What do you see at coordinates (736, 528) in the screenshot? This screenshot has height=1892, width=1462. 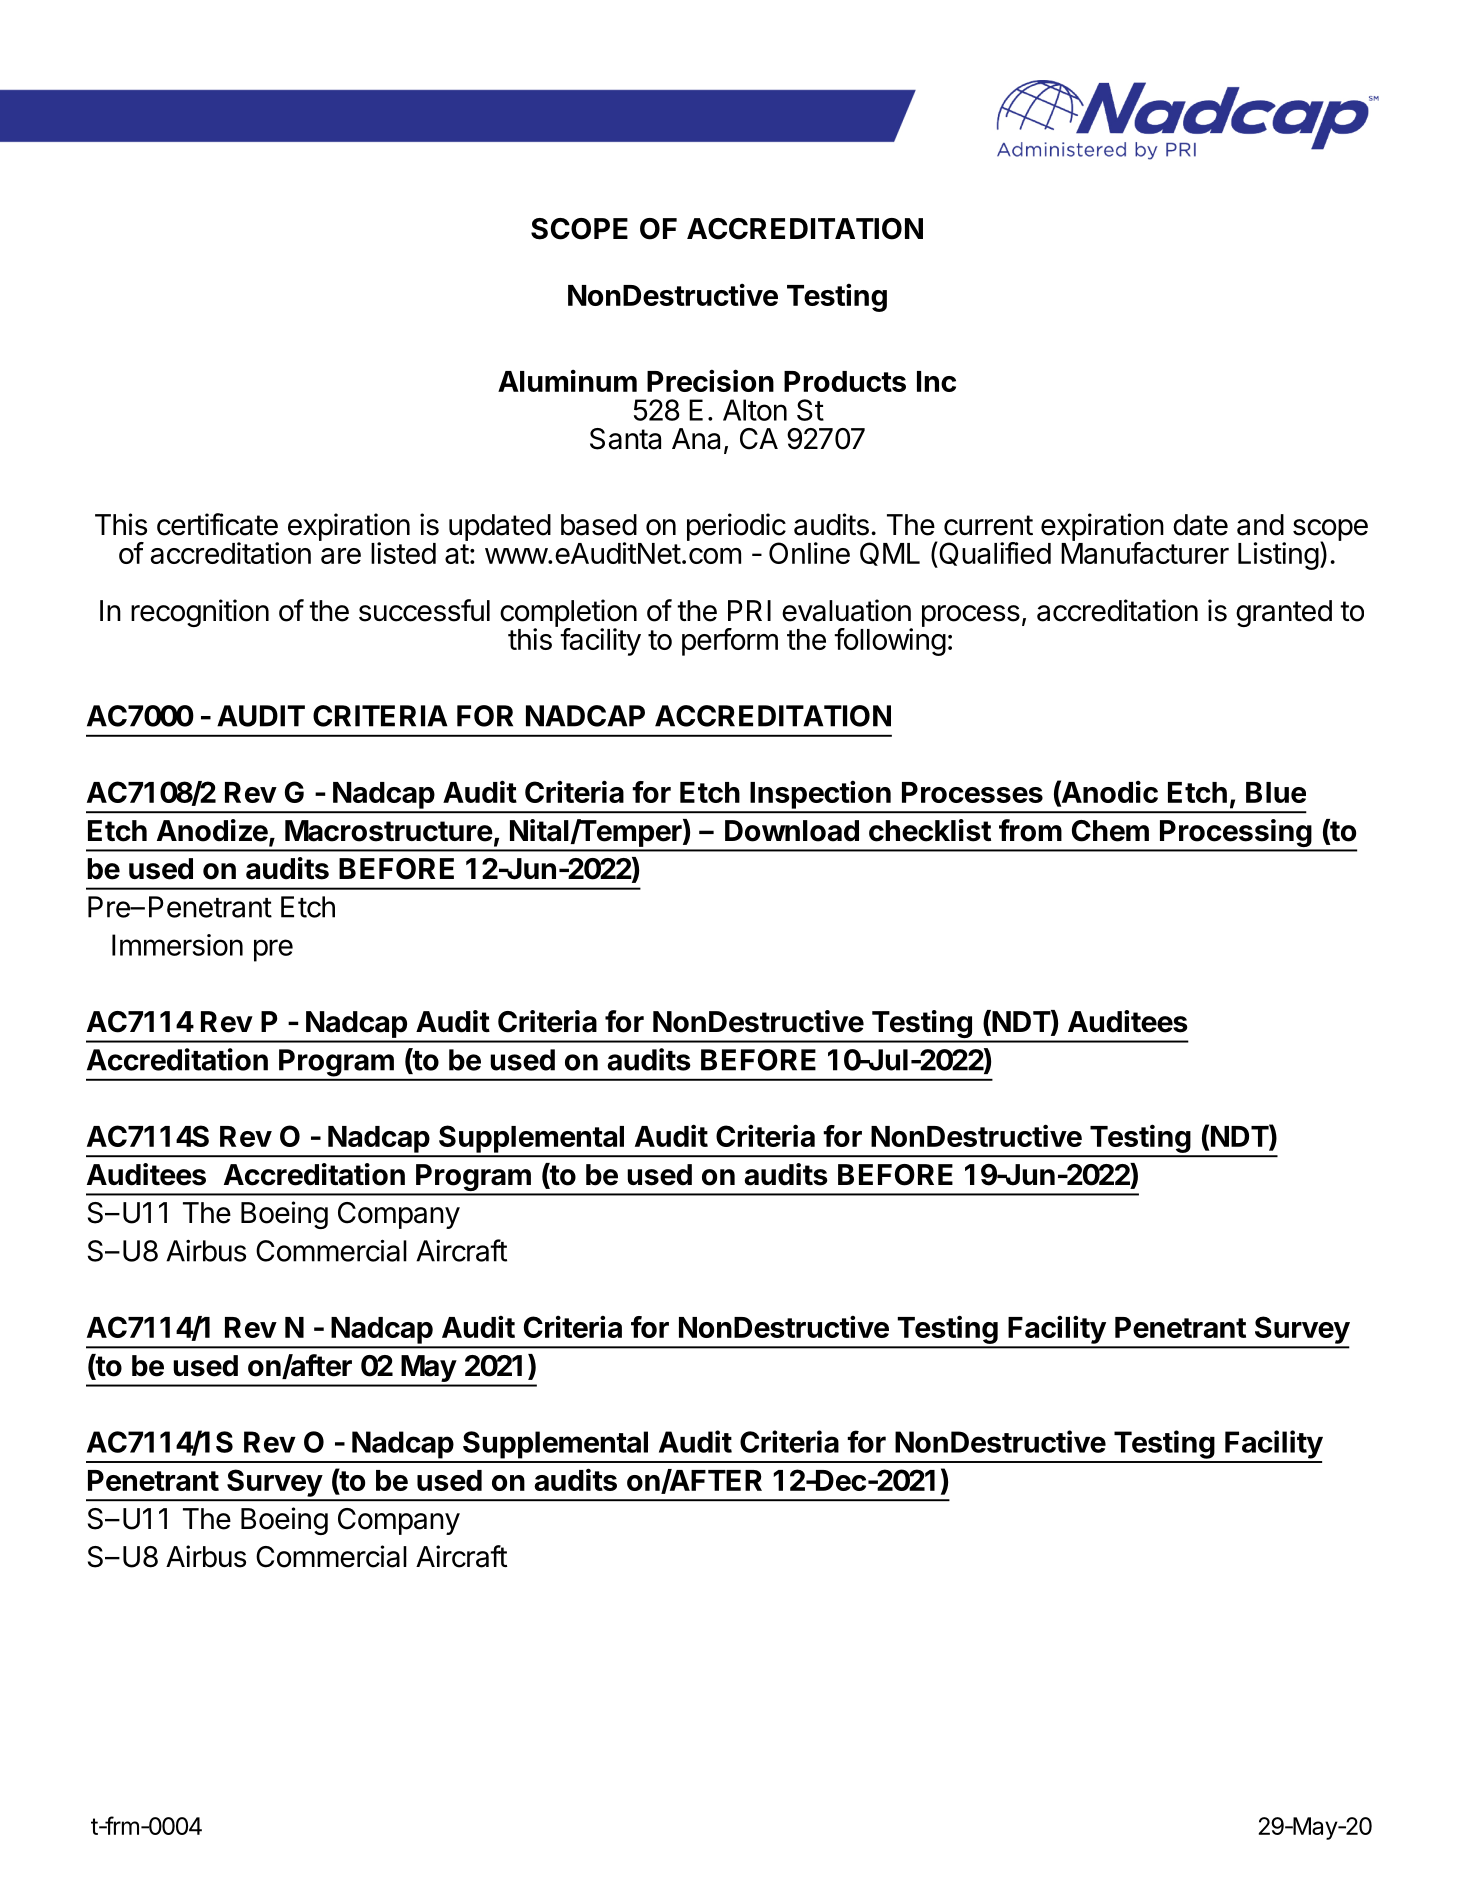 I see `periodic` at bounding box center [736, 528].
